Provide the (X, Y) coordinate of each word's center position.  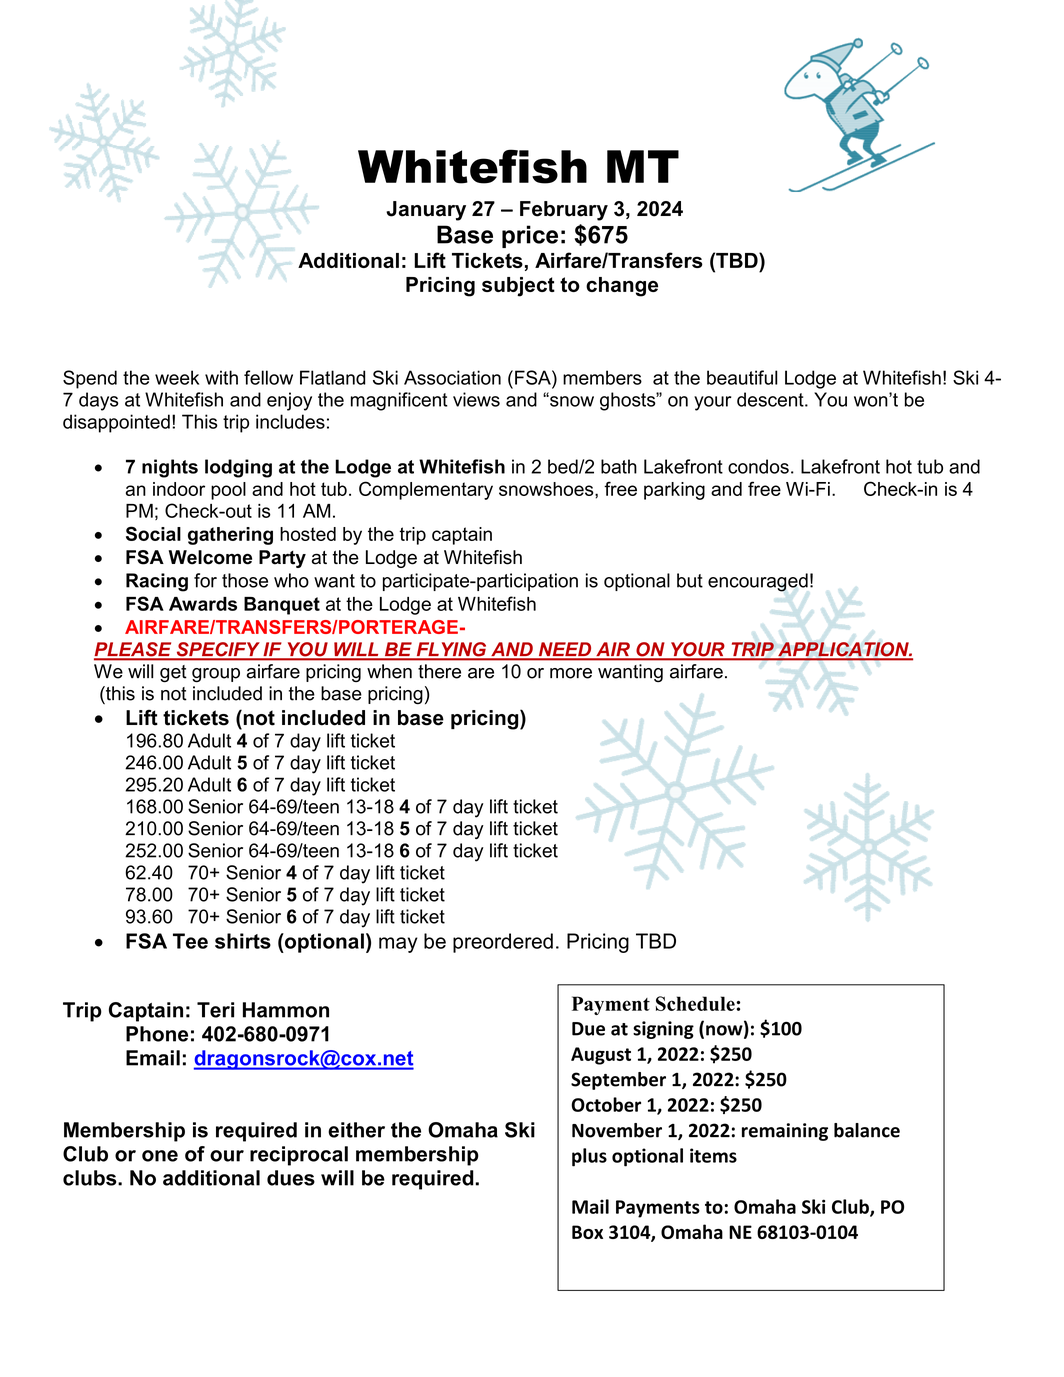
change (622, 287)
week (177, 377)
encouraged (758, 582)
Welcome (210, 557)
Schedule (696, 1003)
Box (587, 1232)
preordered (503, 943)
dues (291, 1178)
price (530, 236)
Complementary (426, 490)
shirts (243, 941)
